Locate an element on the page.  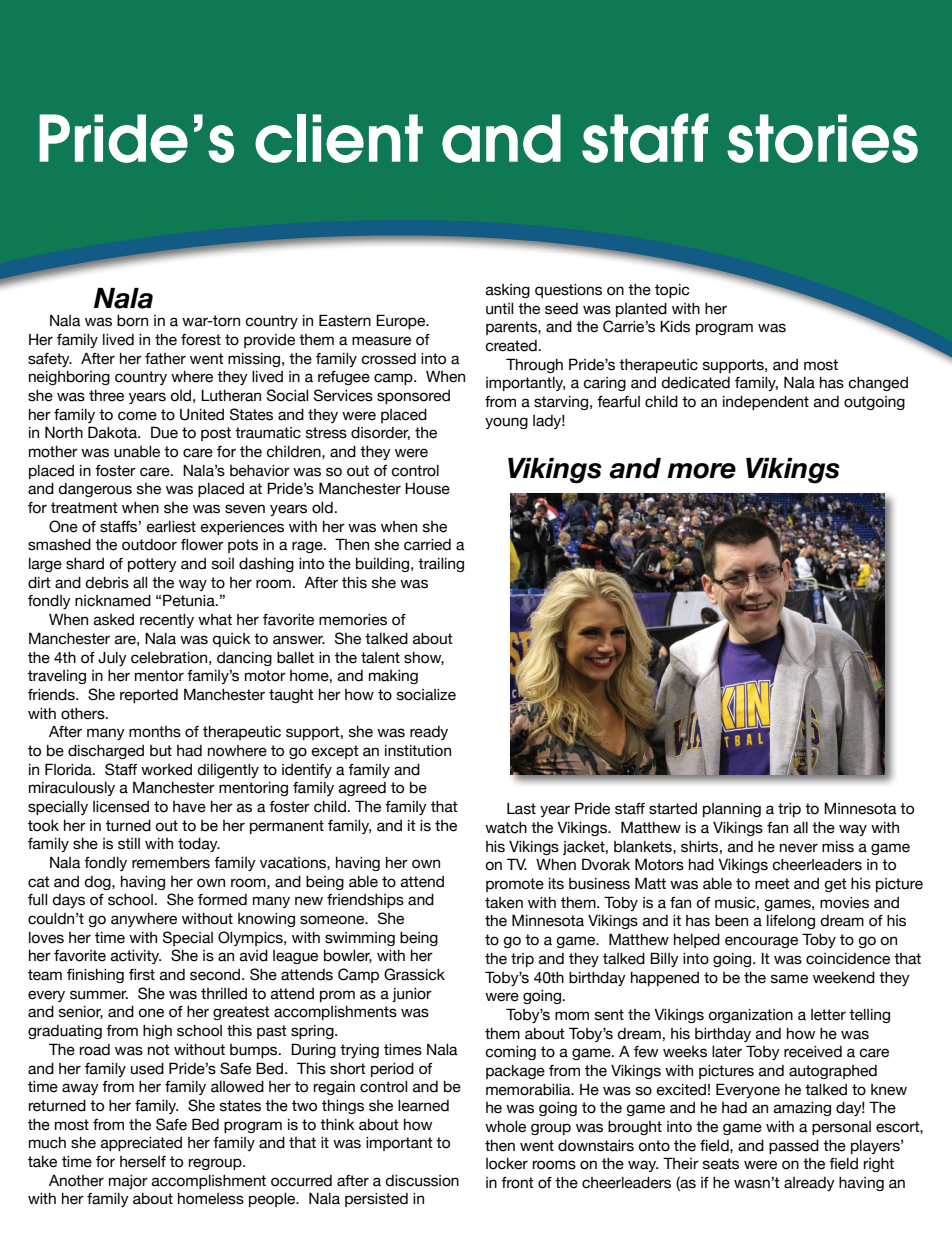
July is located at coordinates (112, 658).
